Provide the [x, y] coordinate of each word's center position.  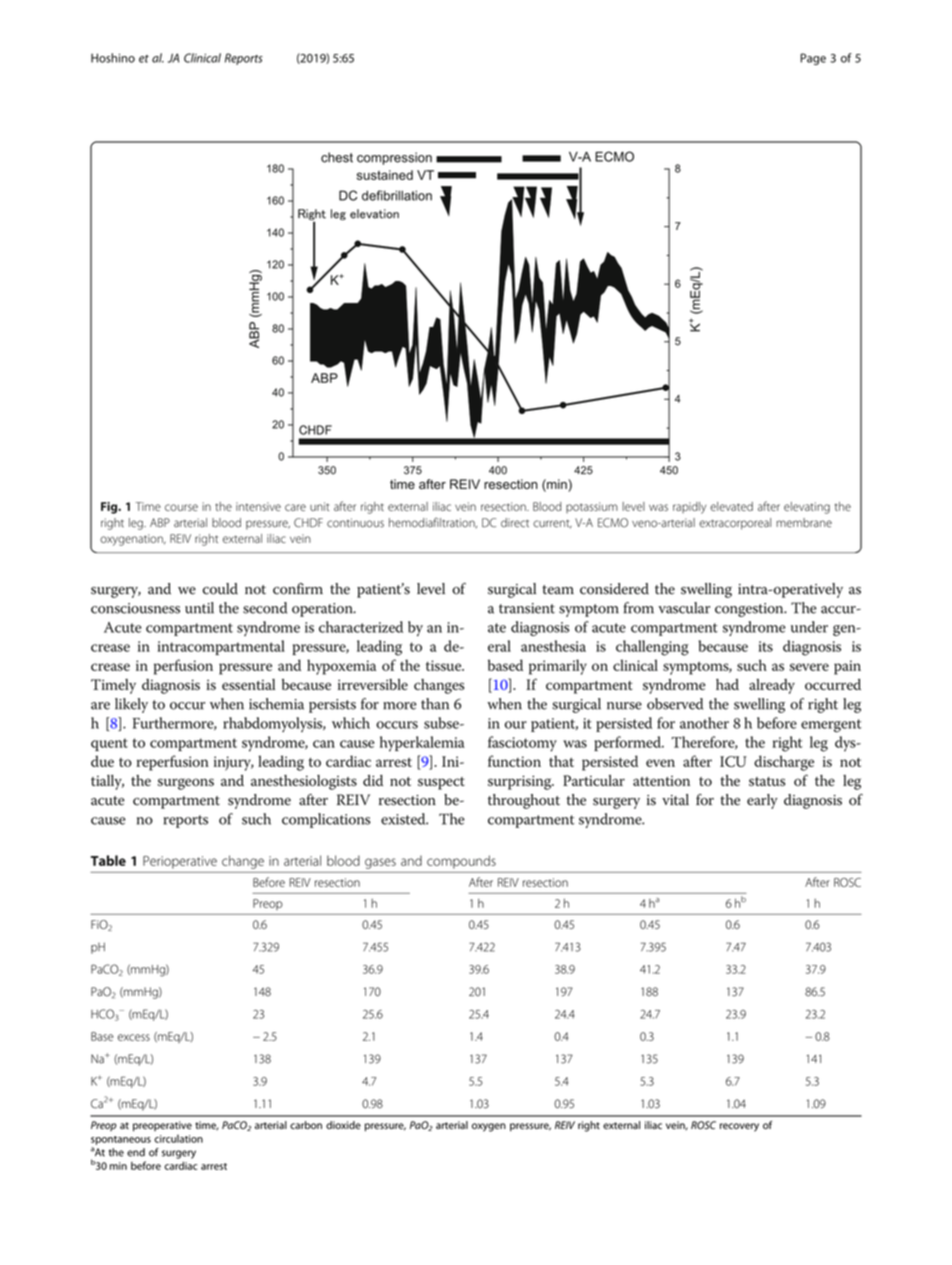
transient [527, 608]
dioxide [343, 1125]
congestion [750, 610]
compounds [461, 862]
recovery [739, 1127]
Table [108, 860]
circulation [178, 1138]
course [181, 507]
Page [813, 59]
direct [515, 523]
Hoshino [113, 58]
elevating [807, 508]
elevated [731, 506]
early [762, 801]
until [199, 608]
